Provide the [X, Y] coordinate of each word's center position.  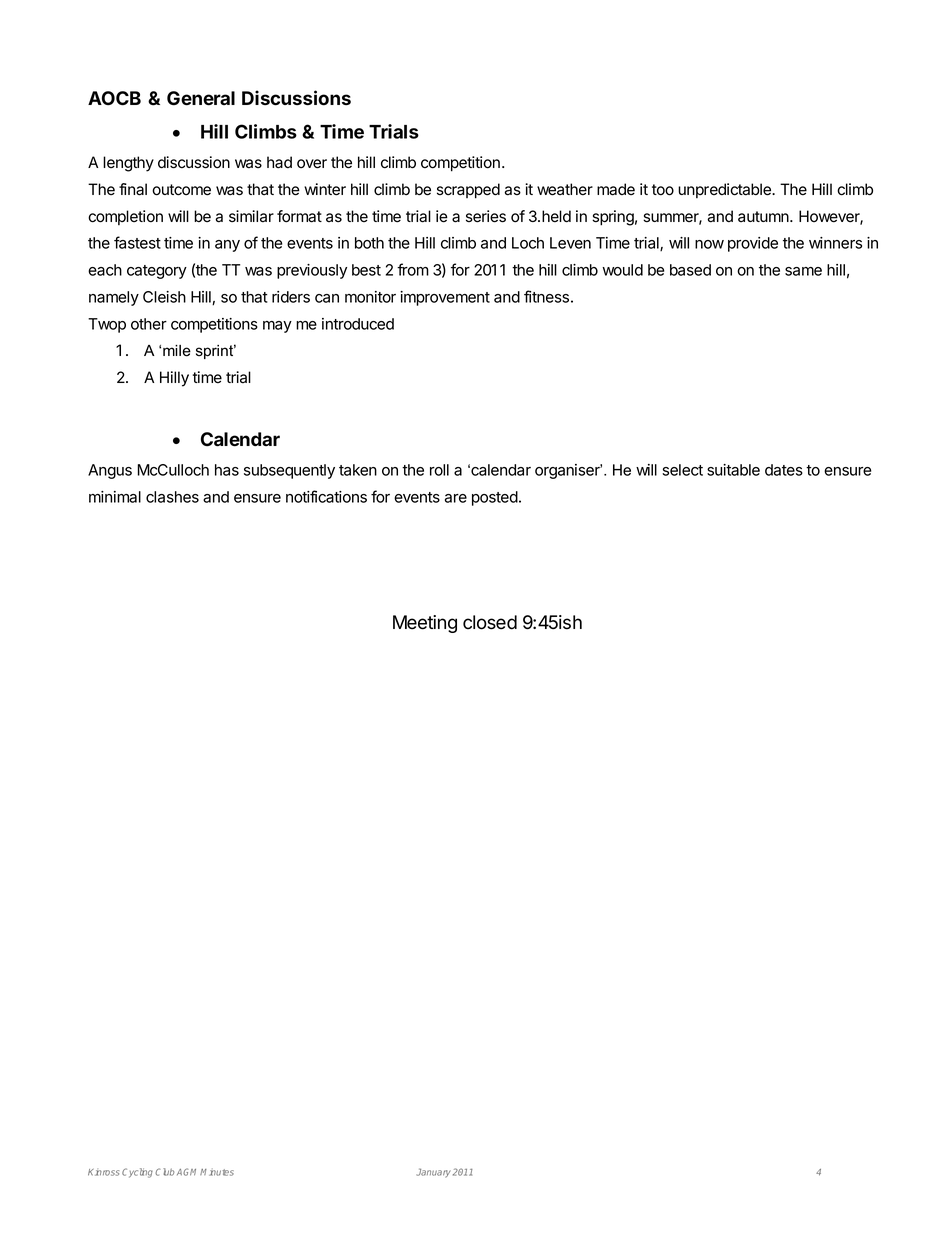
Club [164, 1172]
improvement [445, 298]
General [201, 98]
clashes [172, 497]
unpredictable [725, 190]
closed [490, 622]
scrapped [468, 191]
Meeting [425, 624]
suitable [733, 470]
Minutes [217, 1172]
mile [177, 351]
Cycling [137, 1173]
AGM [189, 1172]
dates [784, 470]
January [433, 1173]
